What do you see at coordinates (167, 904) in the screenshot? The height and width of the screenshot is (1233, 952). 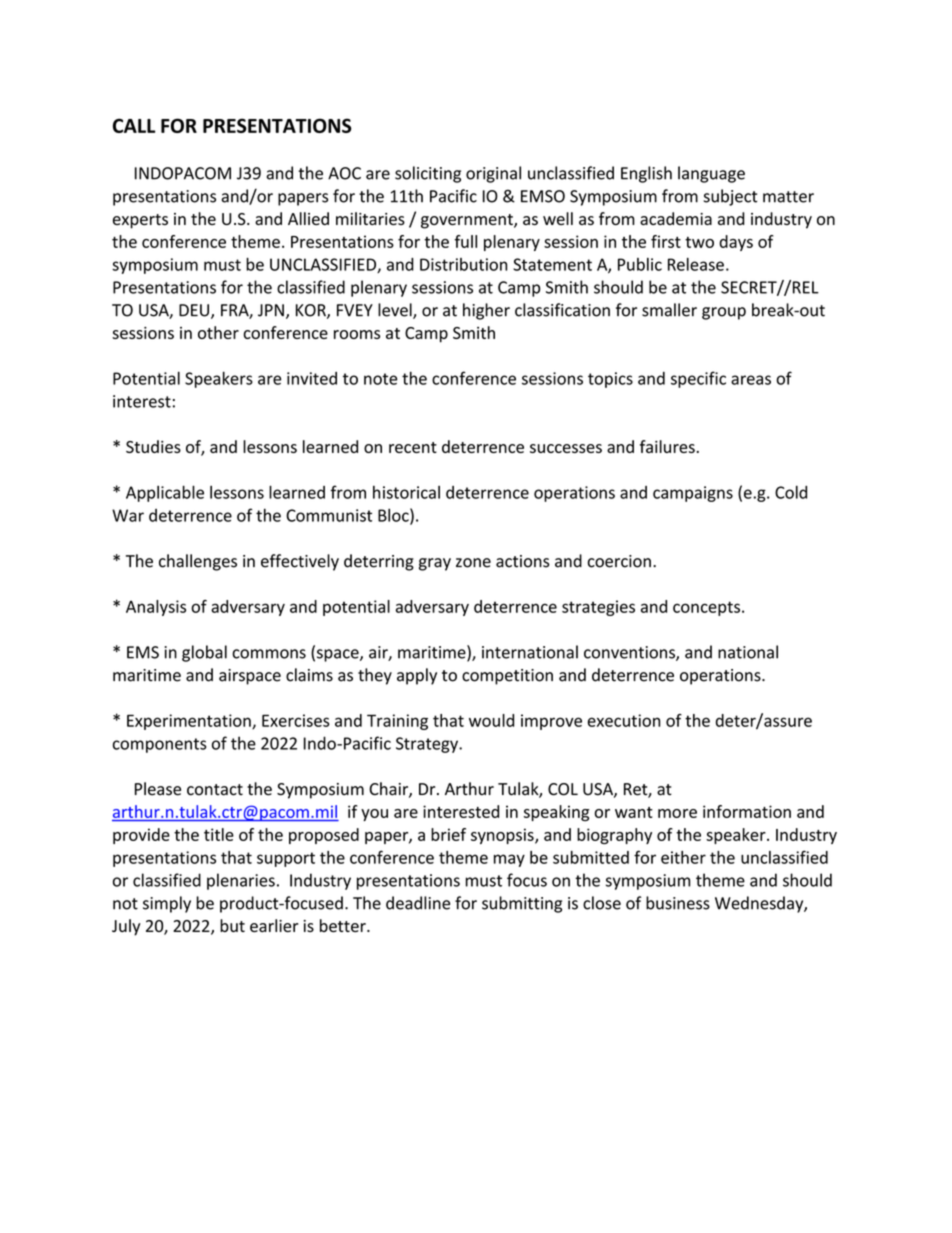 I see `simply` at bounding box center [167, 904].
